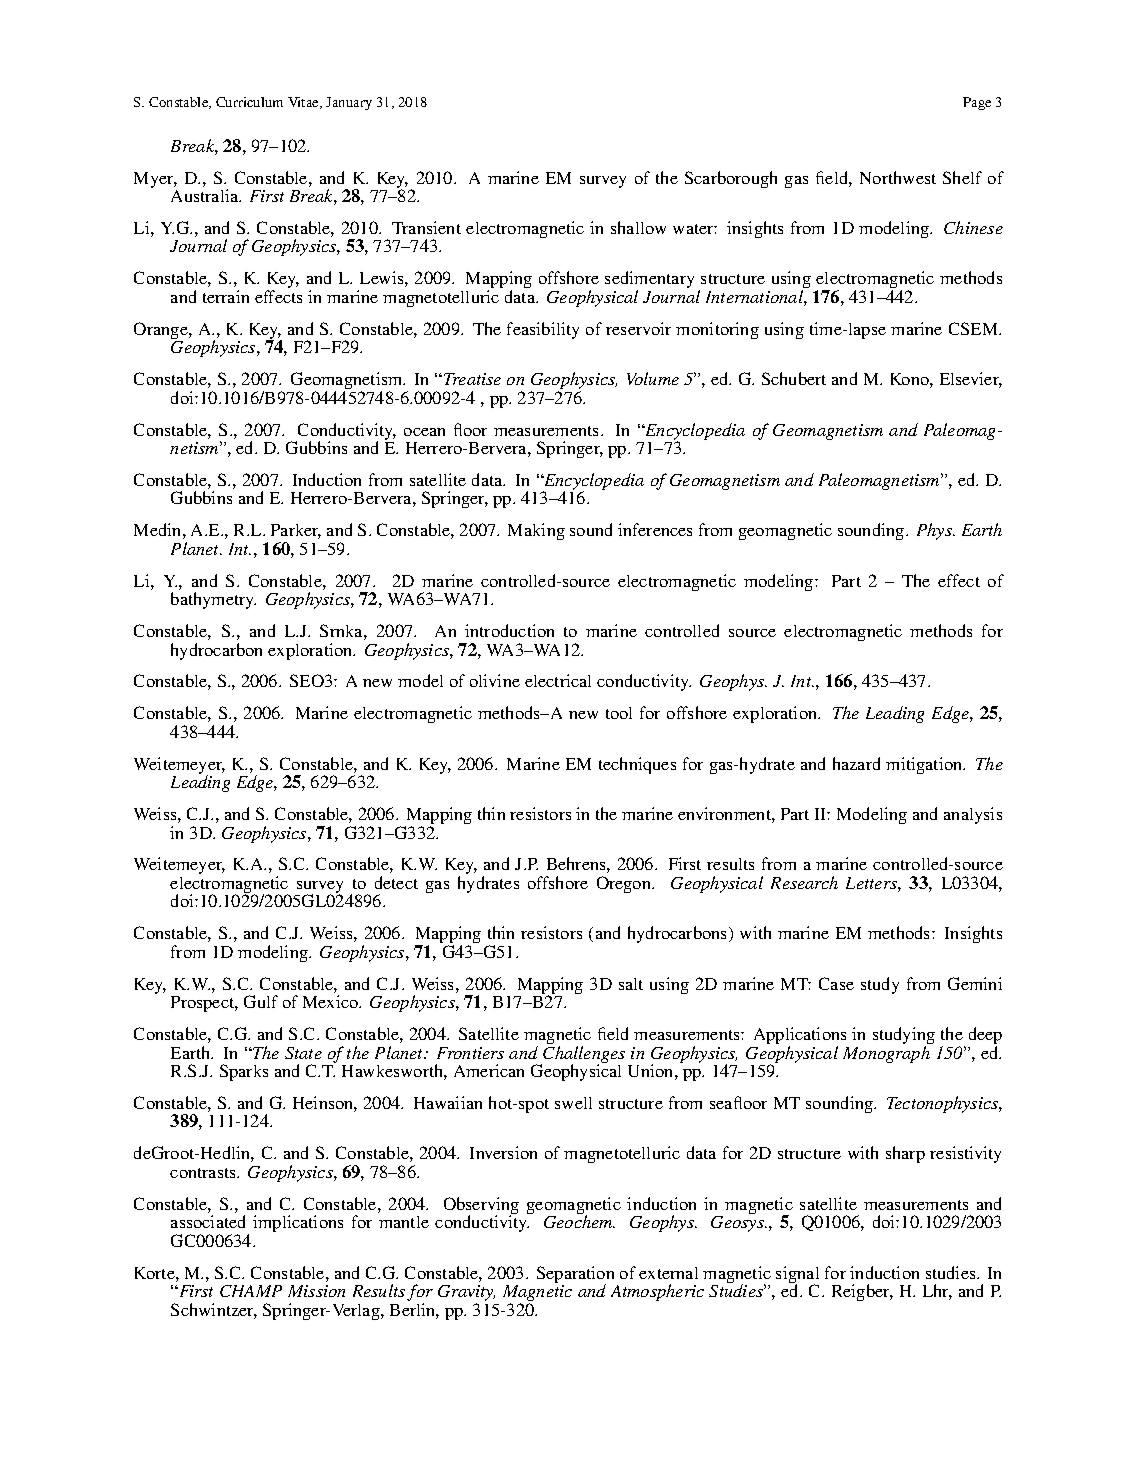  I want to click on bathymetry, so click(213, 600).
